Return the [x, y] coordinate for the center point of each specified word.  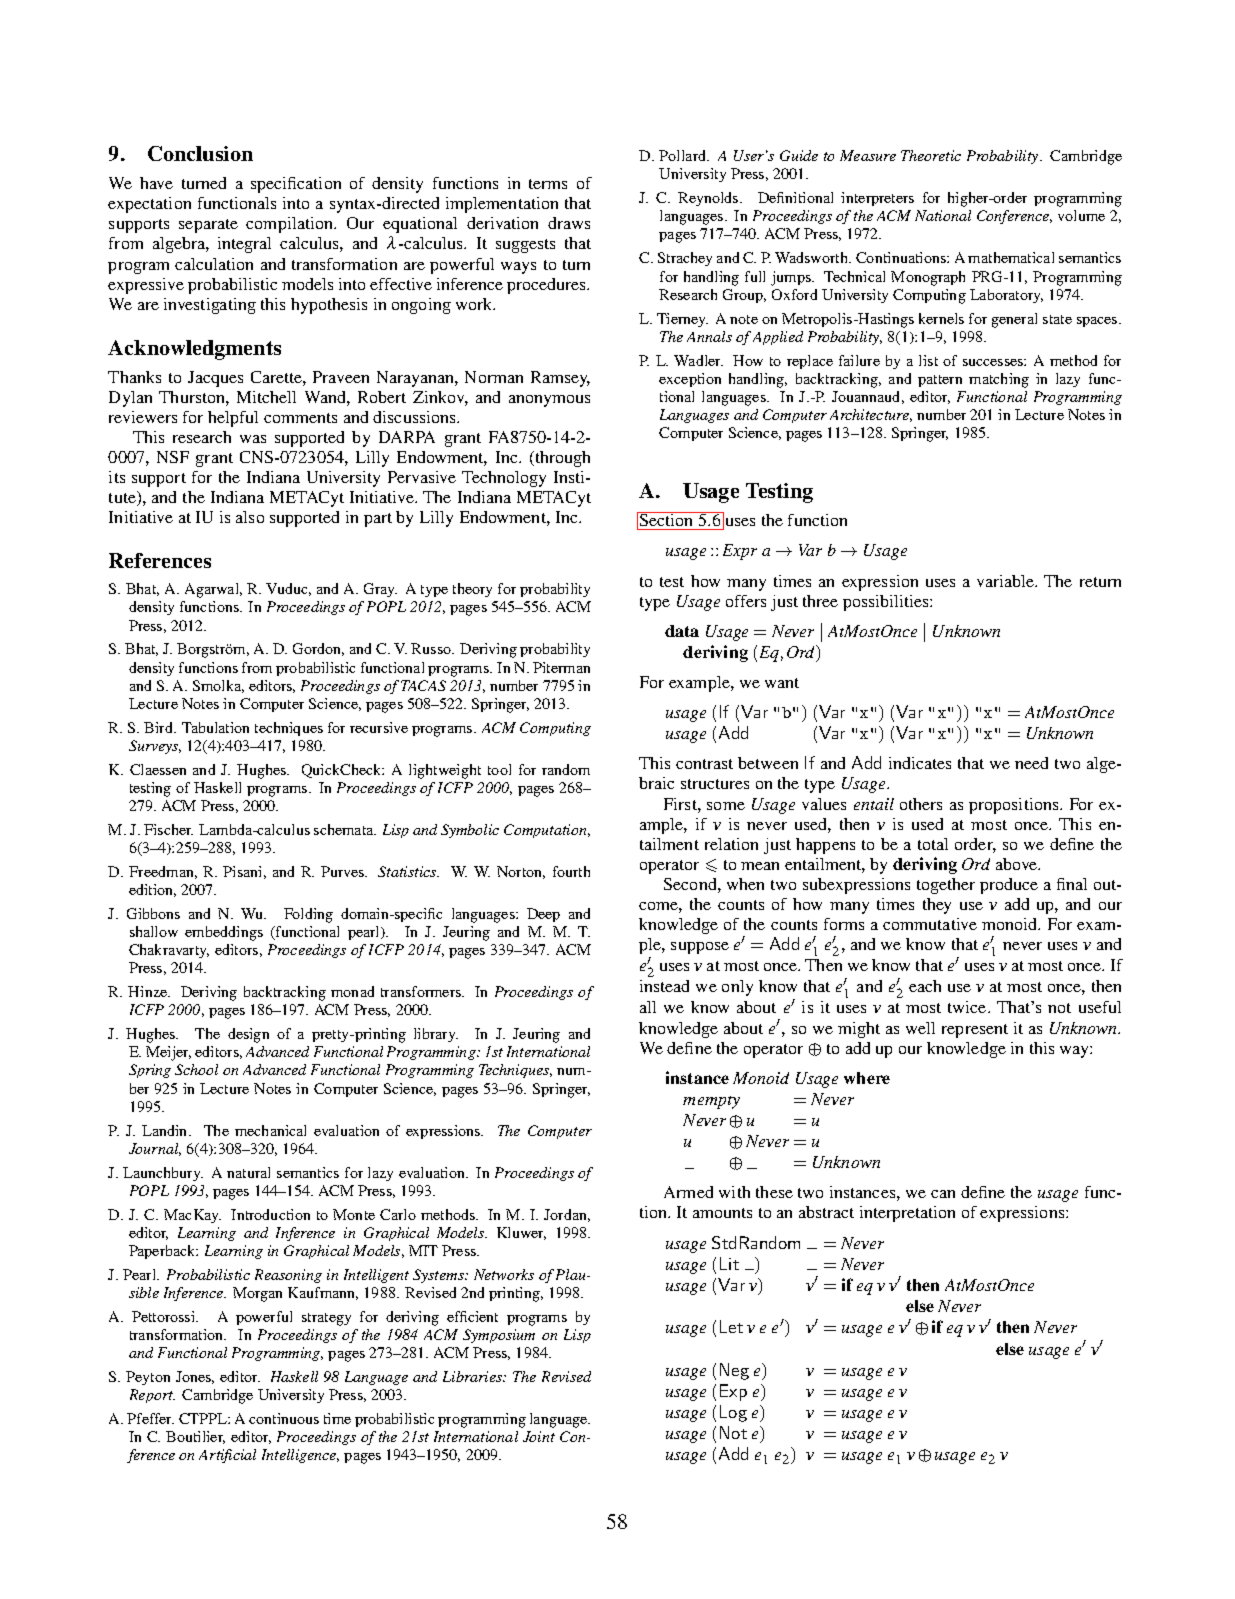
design [248, 1035]
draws [569, 223]
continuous [284, 1418]
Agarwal [213, 590]
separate [208, 226]
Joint [539, 1436]
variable [1006, 581]
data [682, 631]
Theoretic [931, 155]
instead [664, 986]
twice [968, 1007]
